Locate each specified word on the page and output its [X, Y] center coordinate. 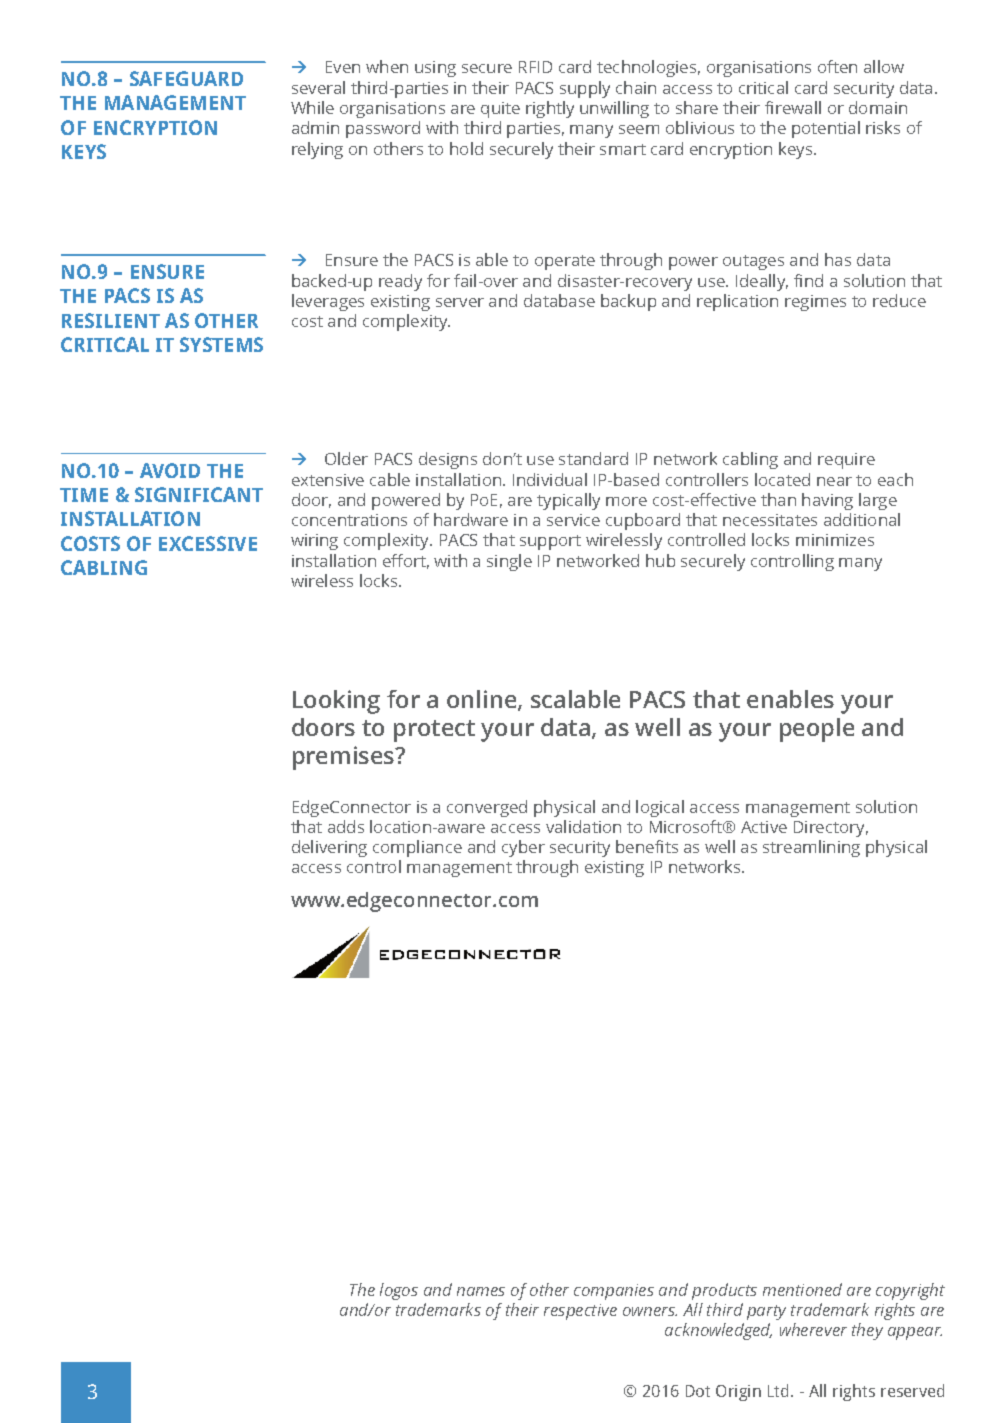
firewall [793, 107]
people [817, 730]
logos [399, 1291]
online [483, 700]
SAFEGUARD [186, 78]
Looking [336, 702]
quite [500, 110]
